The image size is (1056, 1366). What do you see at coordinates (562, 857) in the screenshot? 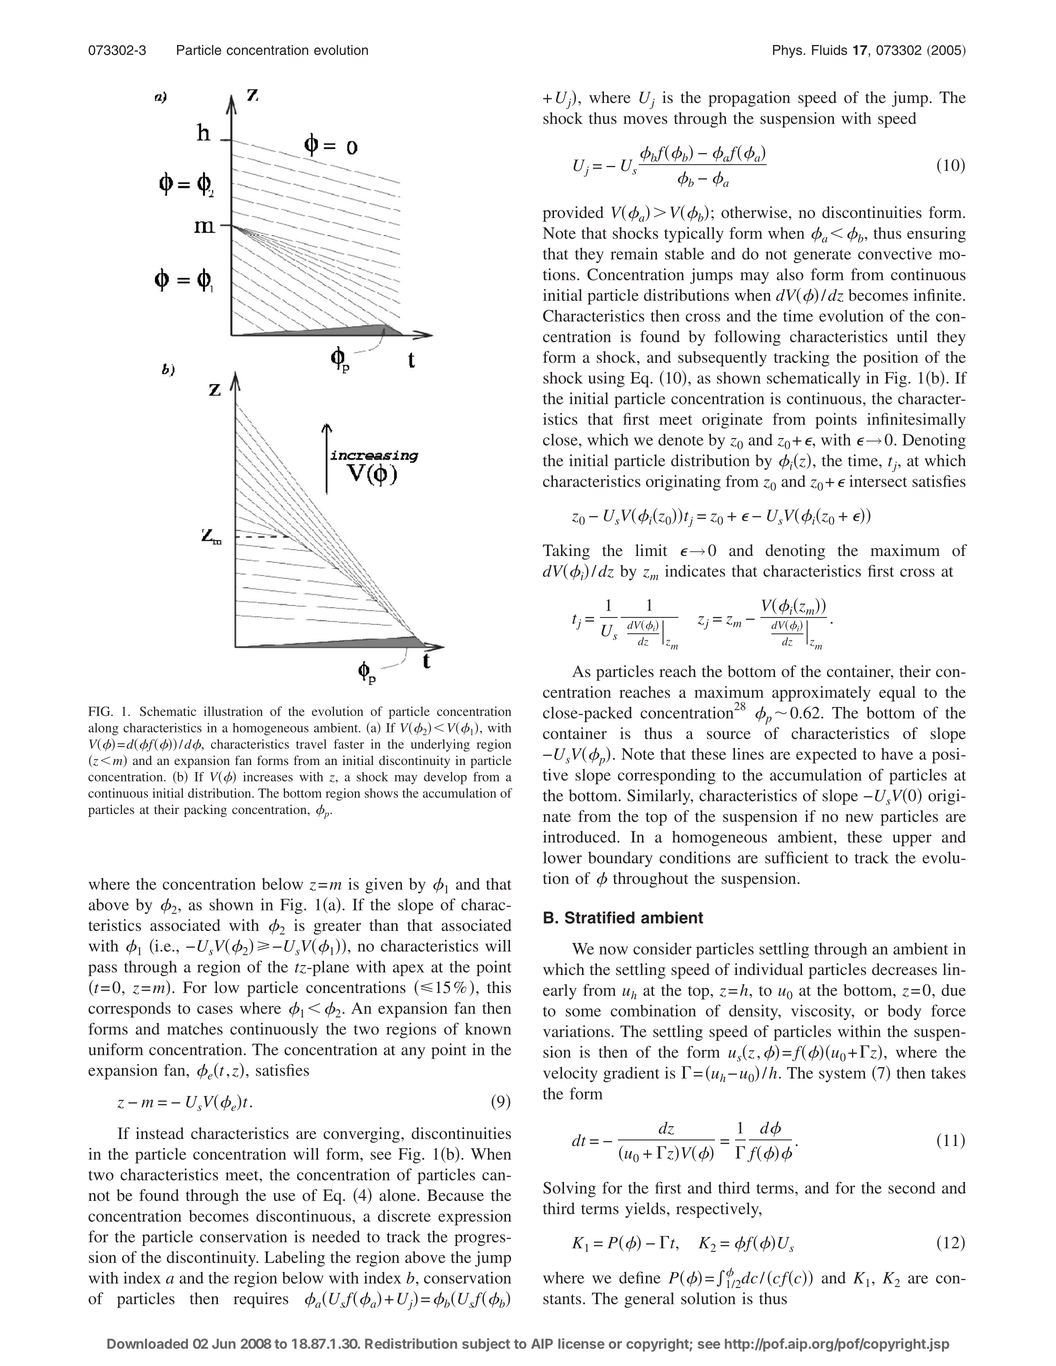
I see `lower` at bounding box center [562, 857].
